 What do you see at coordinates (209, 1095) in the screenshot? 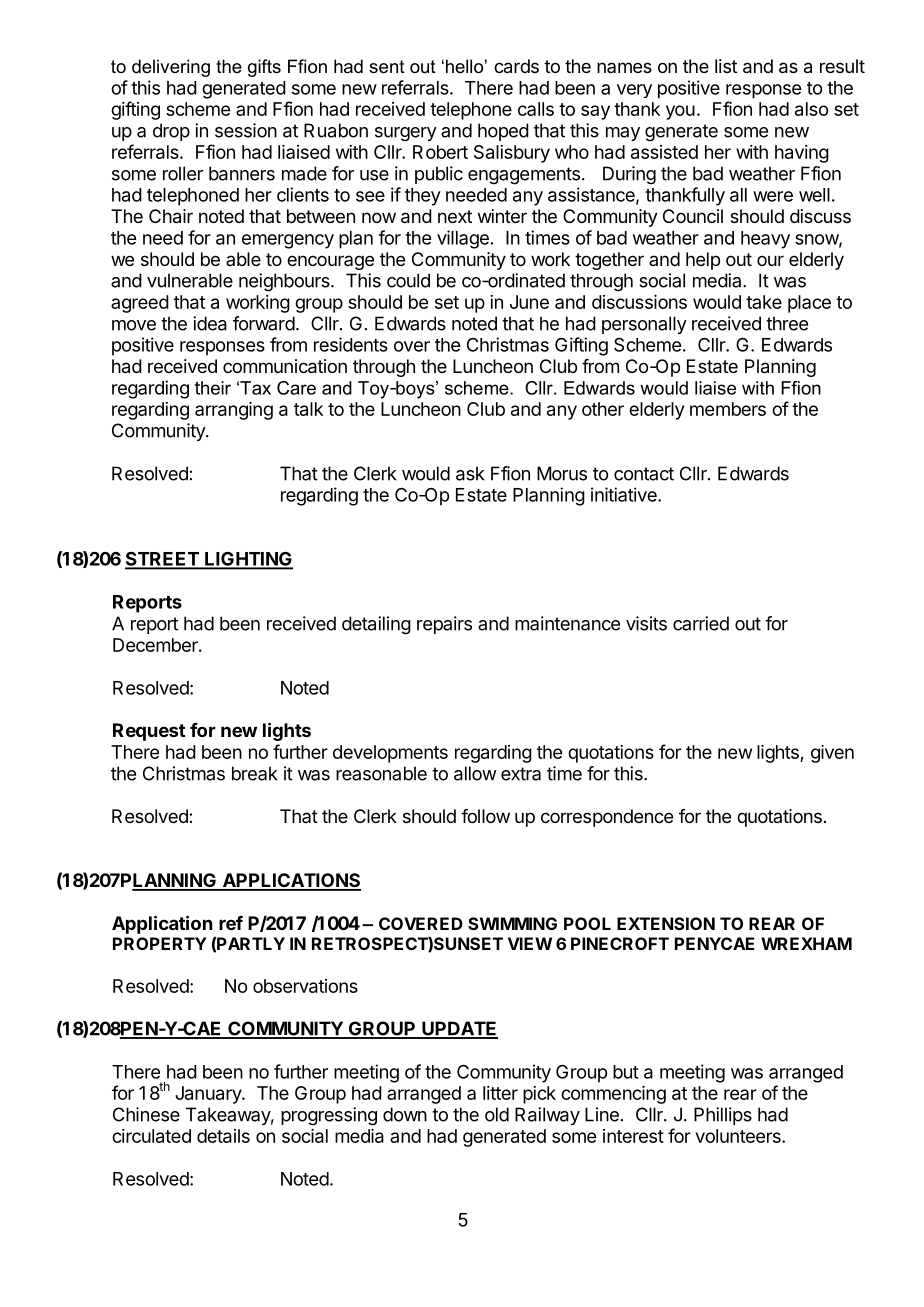
I see `January` at bounding box center [209, 1095].
